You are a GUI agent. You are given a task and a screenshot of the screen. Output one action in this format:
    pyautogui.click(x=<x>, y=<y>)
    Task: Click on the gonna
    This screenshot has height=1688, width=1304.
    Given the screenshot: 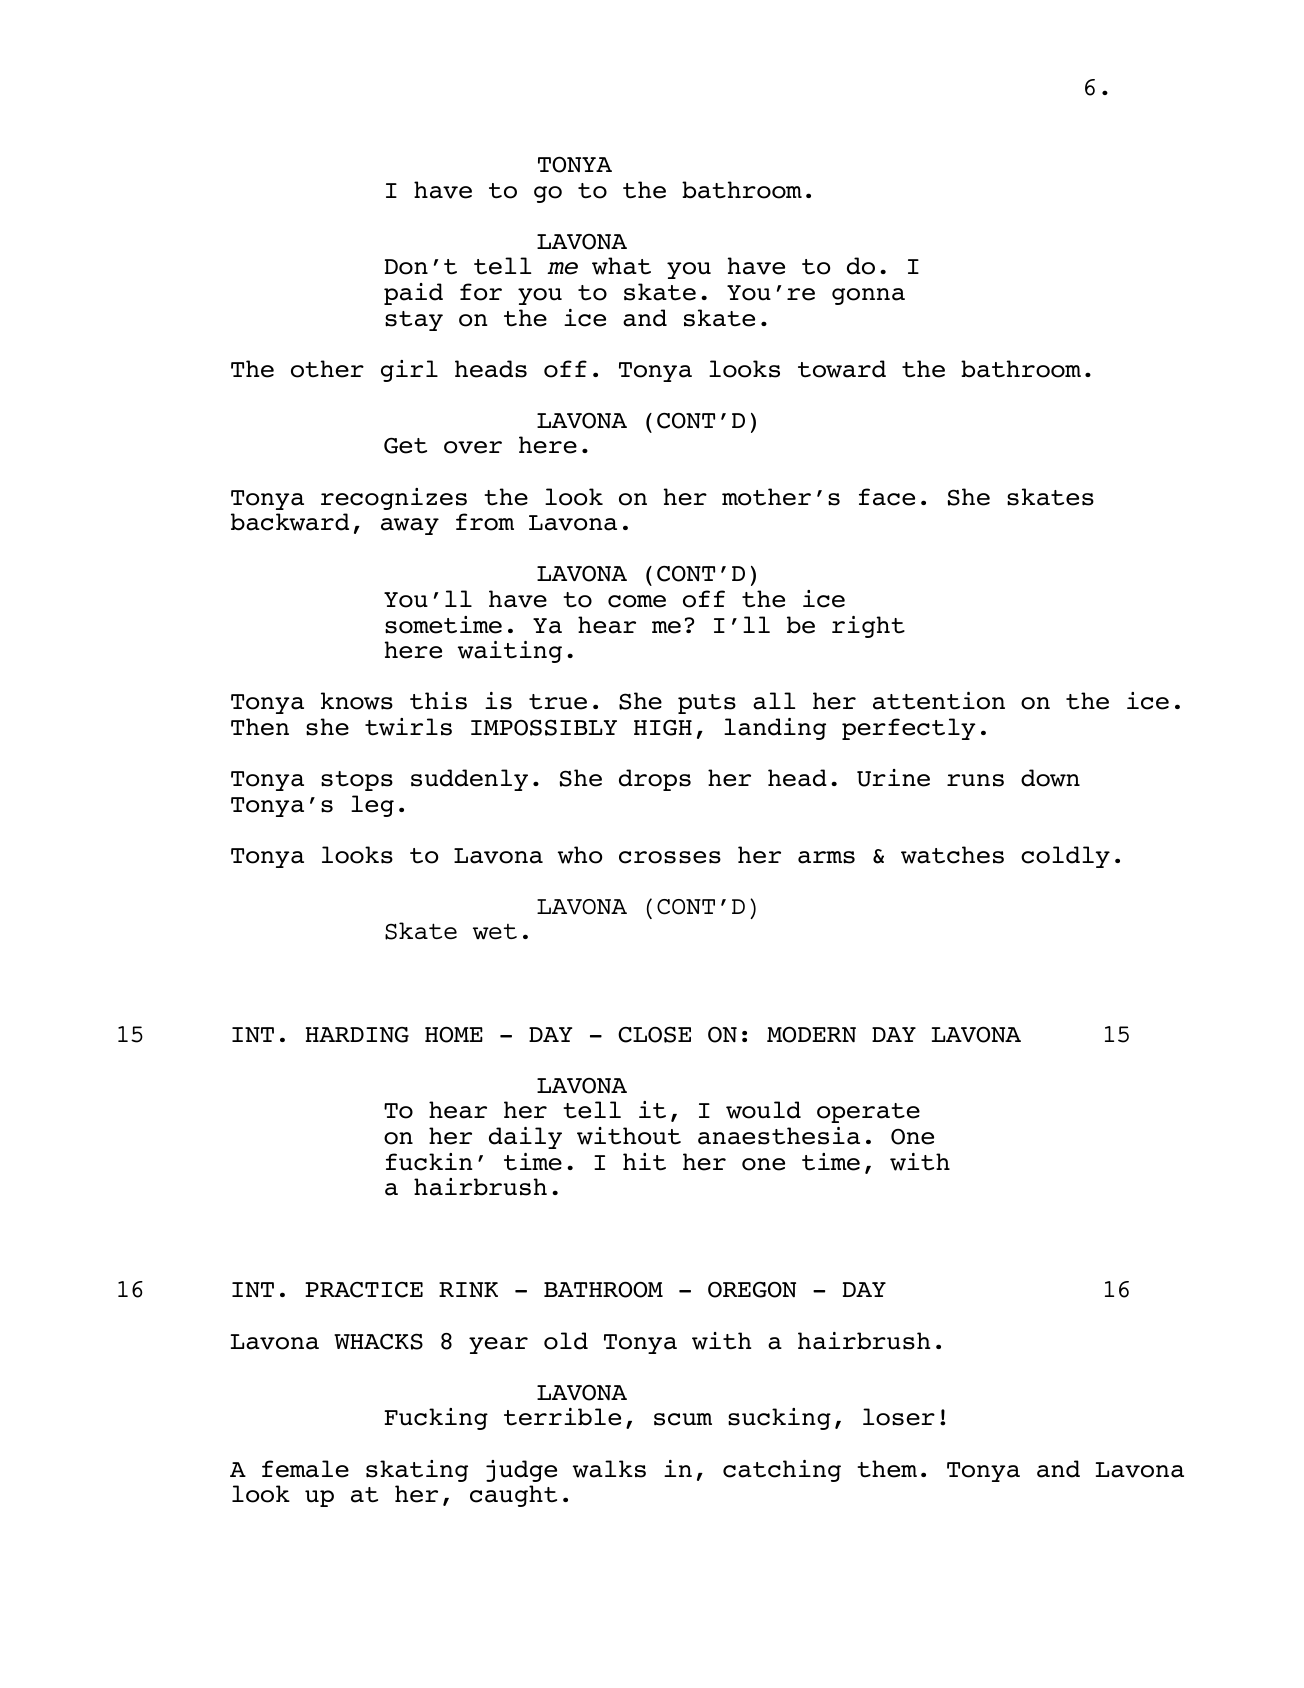 What is the action you would take?
    pyautogui.click(x=868, y=296)
